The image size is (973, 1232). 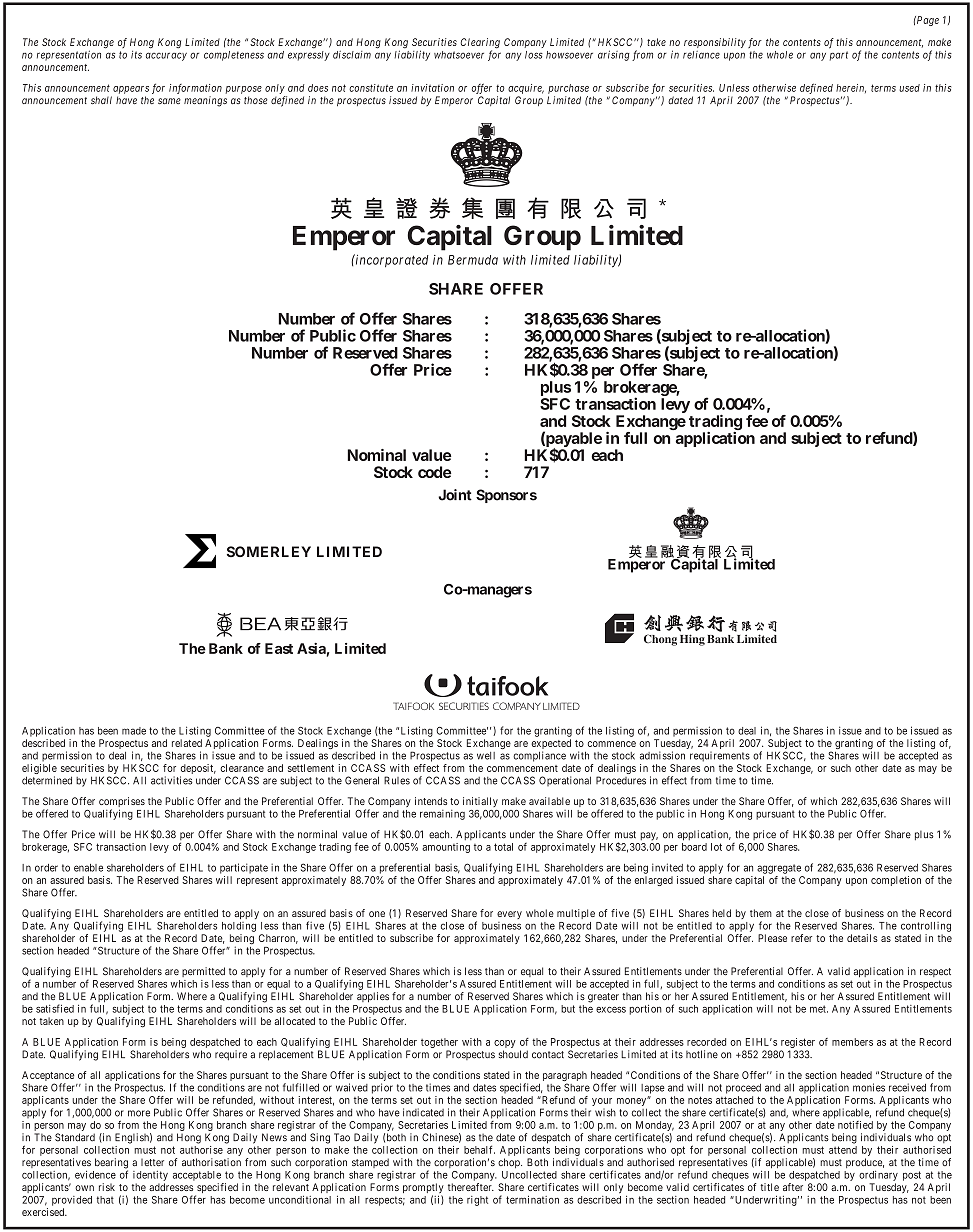 I want to click on used, so click(x=909, y=88).
